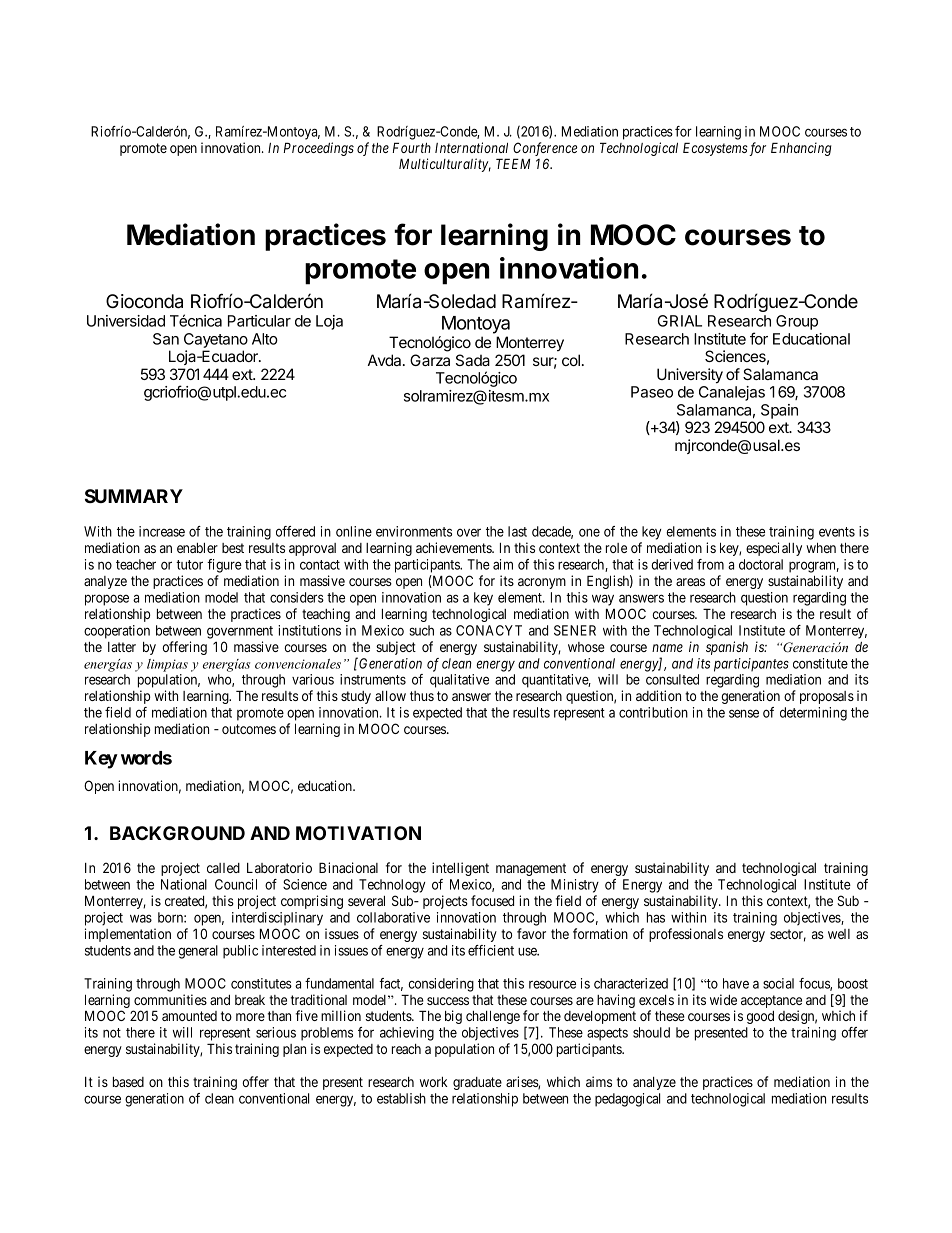  What do you see at coordinates (454, 547) in the screenshot?
I see `achievements` at bounding box center [454, 547].
